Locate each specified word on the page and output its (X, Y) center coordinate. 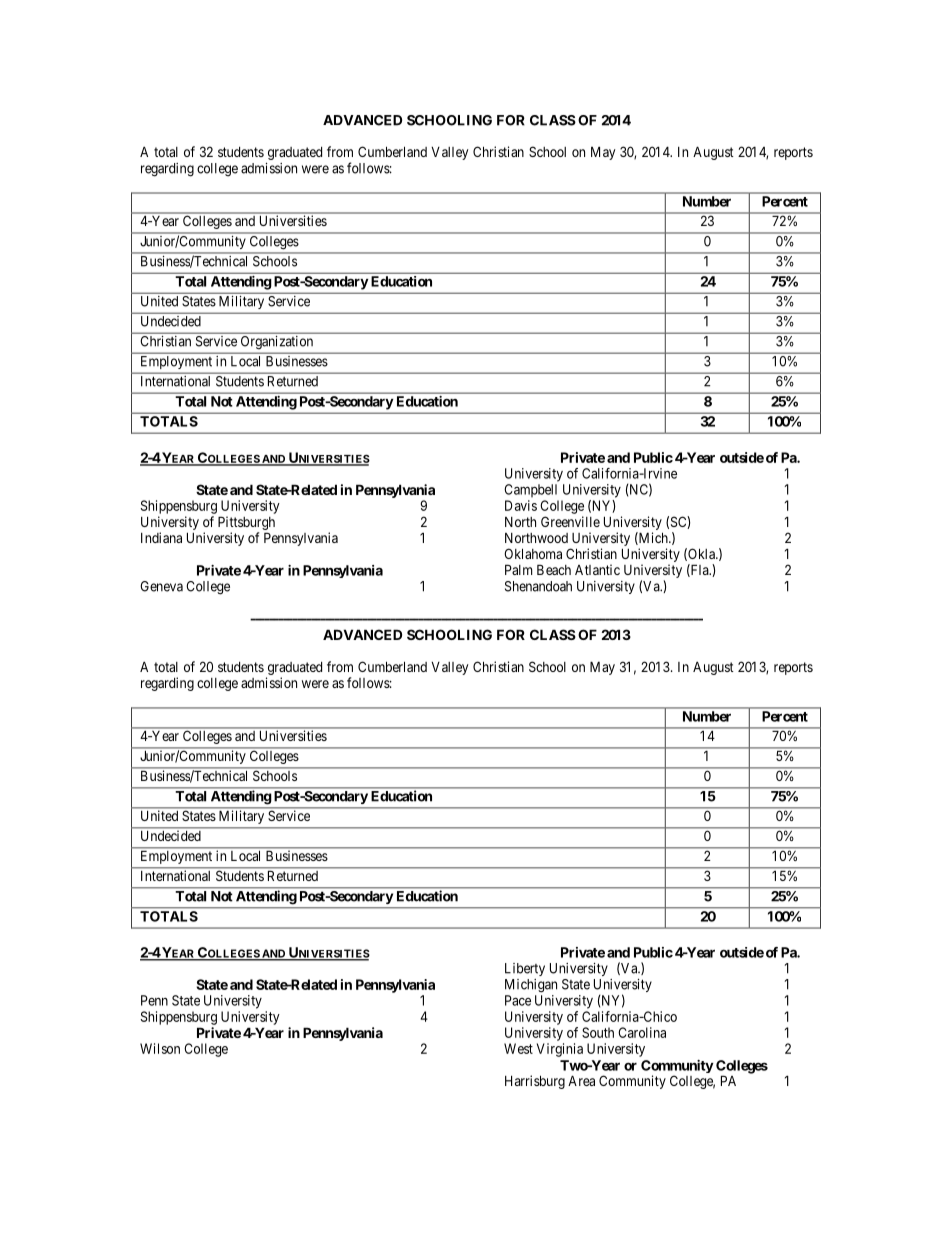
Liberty (525, 969)
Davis (521, 505)
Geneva (161, 586)
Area (581, 1080)
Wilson (160, 1048)
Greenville (570, 521)
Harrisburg (535, 1082)
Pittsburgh (246, 523)
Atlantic (597, 569)
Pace (518, 1000)
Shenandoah (538, 586)
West (518, 1048)
